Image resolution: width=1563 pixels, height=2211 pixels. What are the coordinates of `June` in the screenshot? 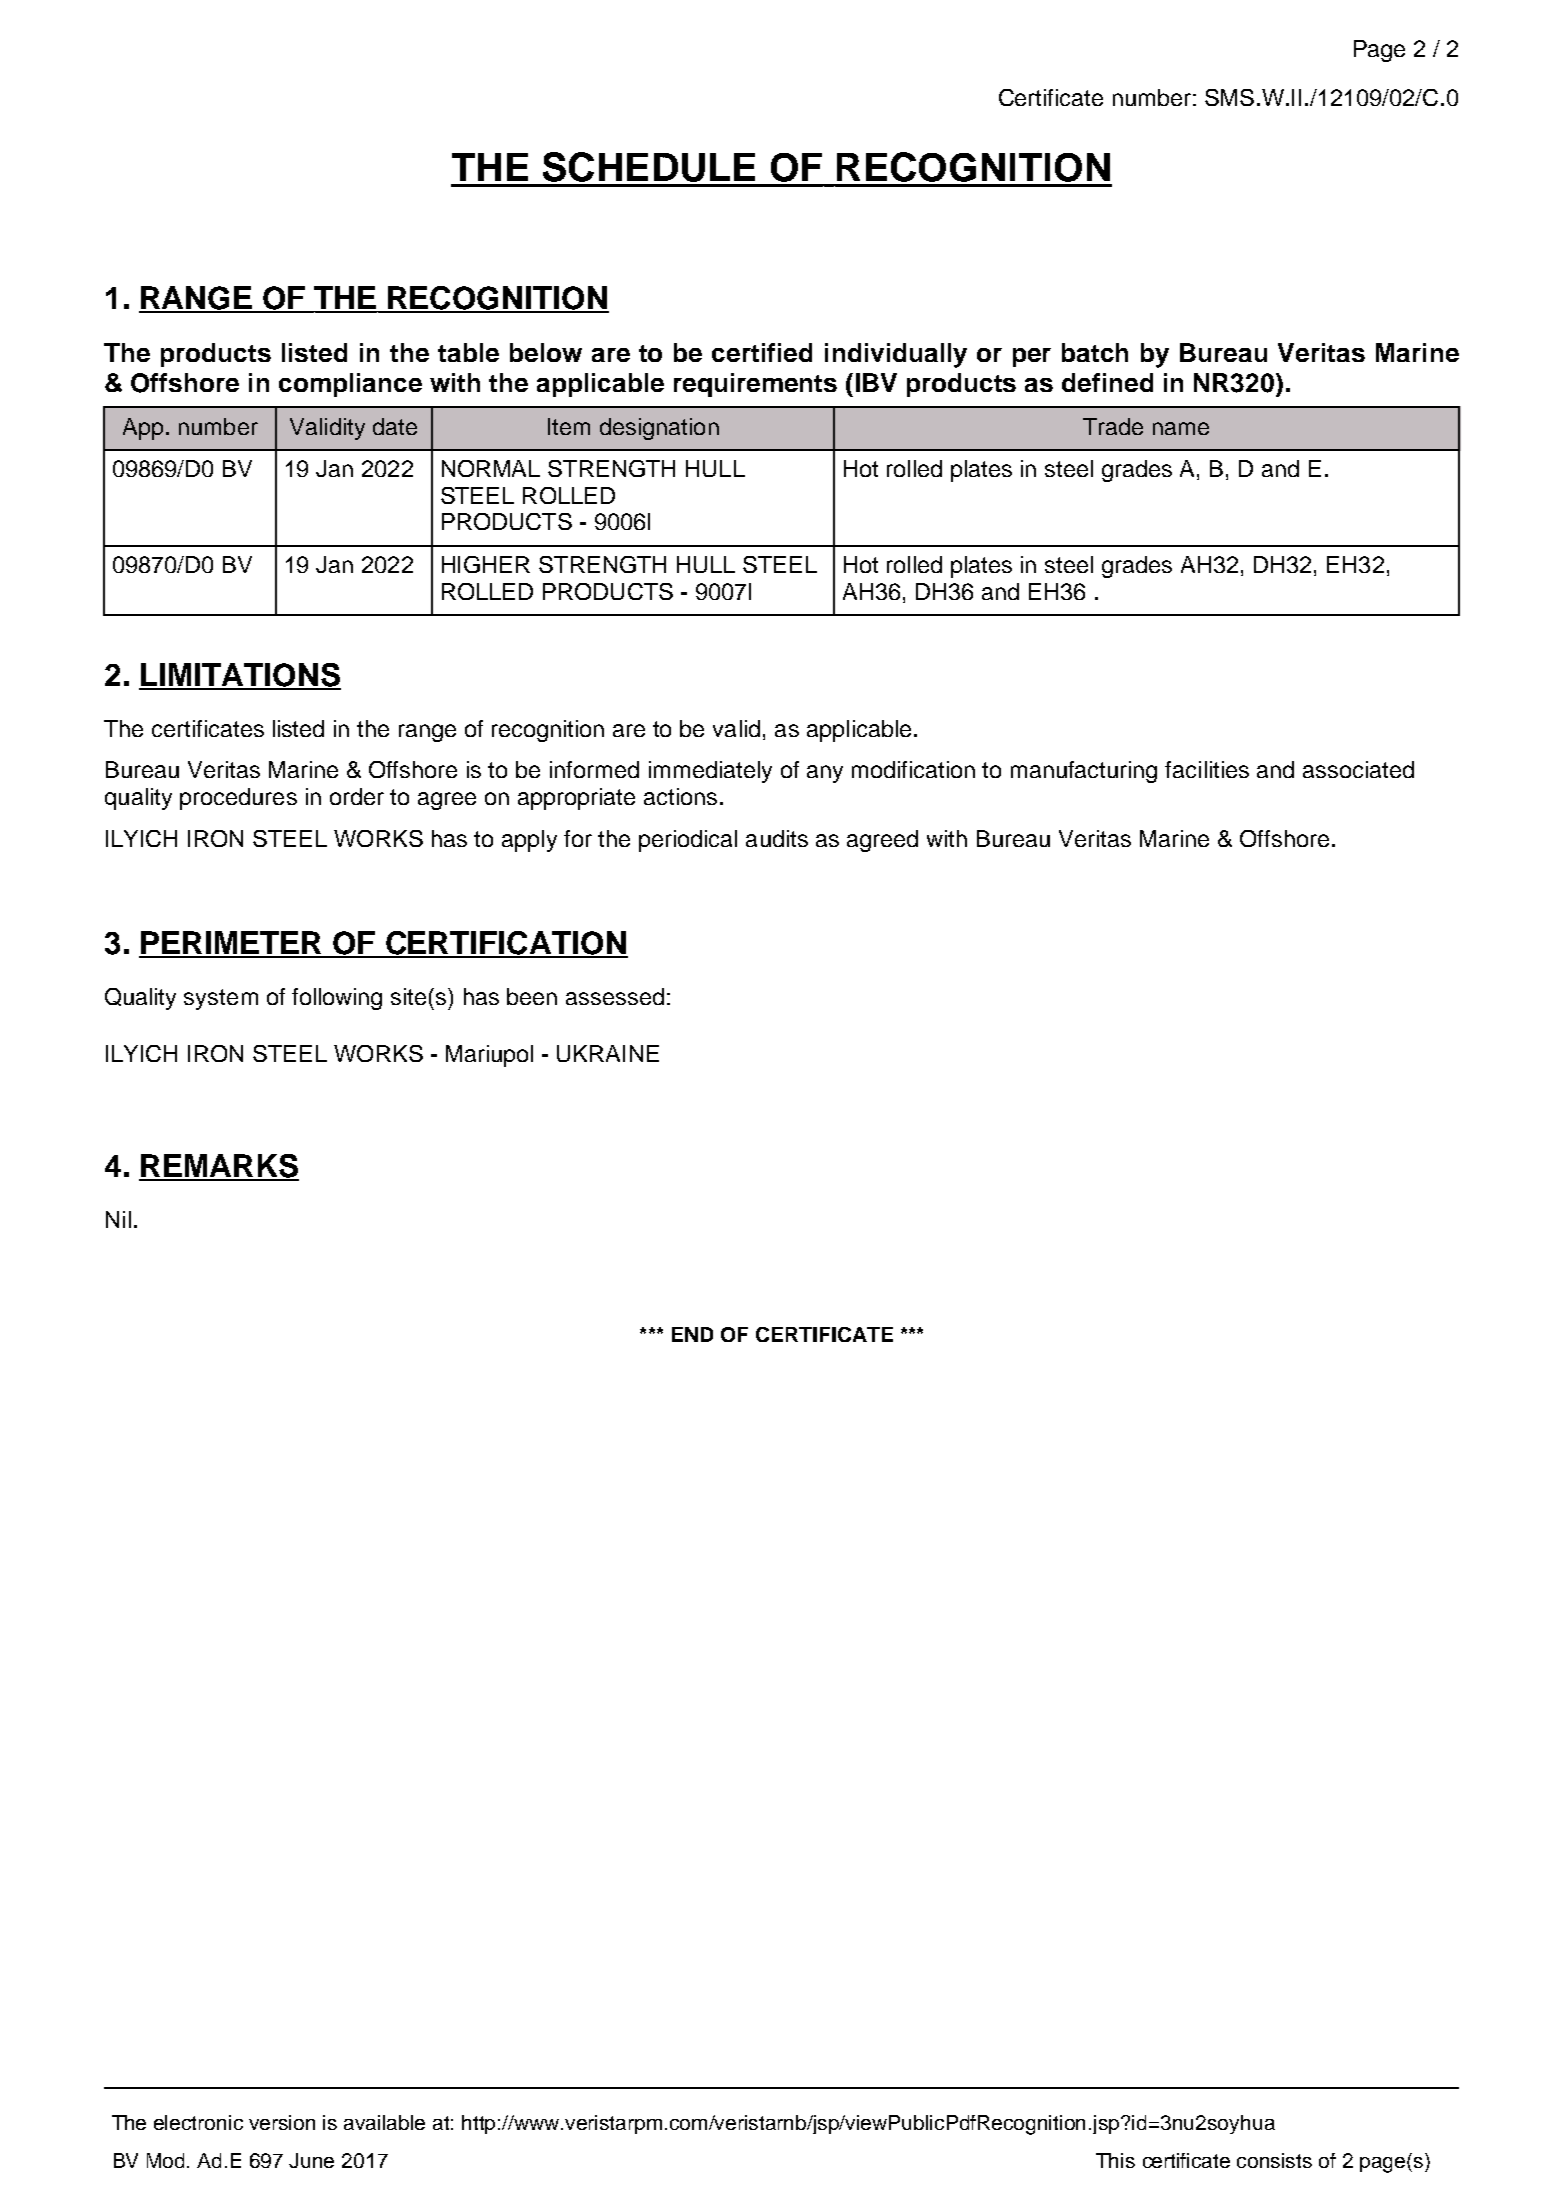 It's located at (311, 2160).
